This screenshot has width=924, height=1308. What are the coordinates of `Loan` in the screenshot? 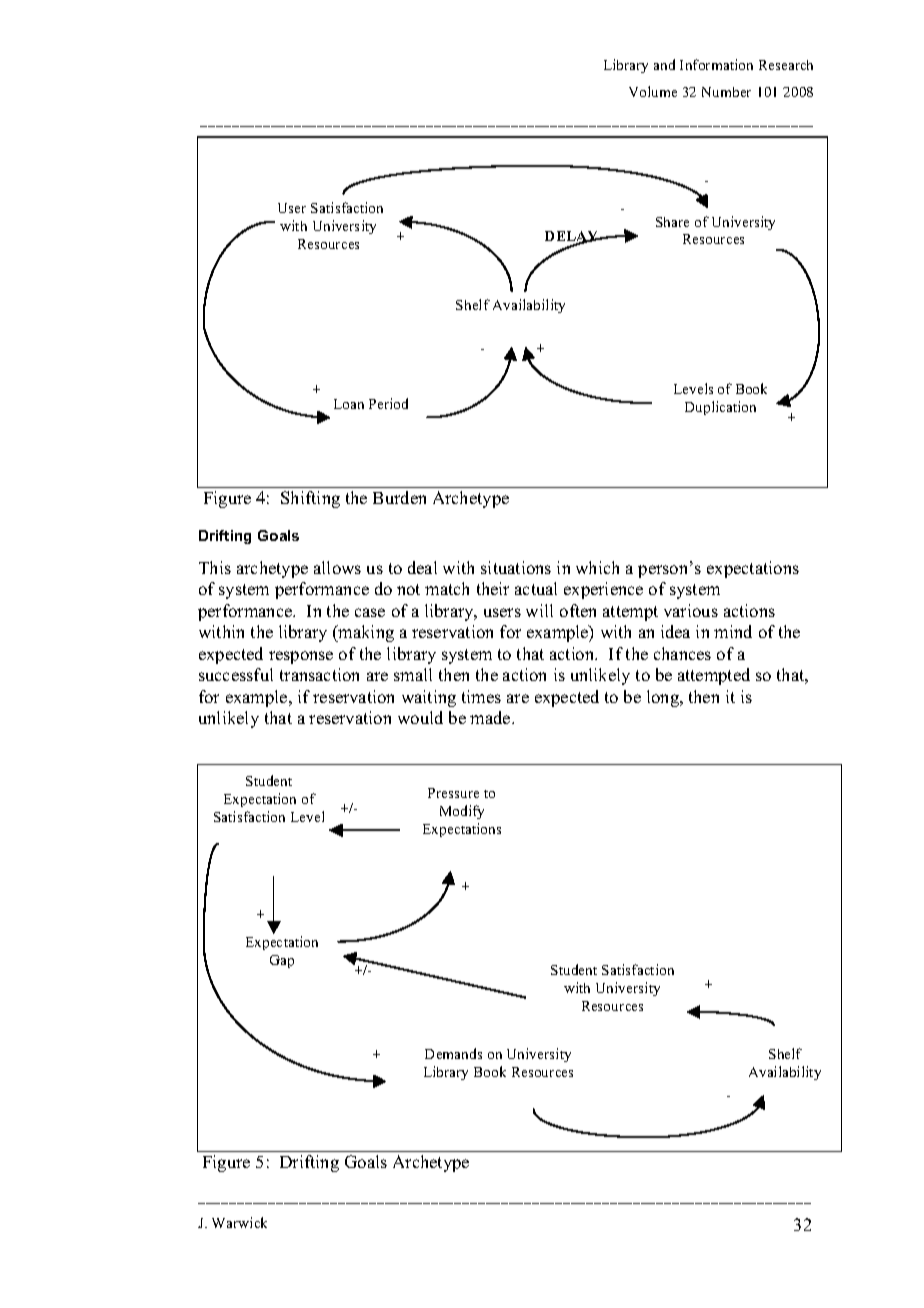 It's located at (349, 404).
